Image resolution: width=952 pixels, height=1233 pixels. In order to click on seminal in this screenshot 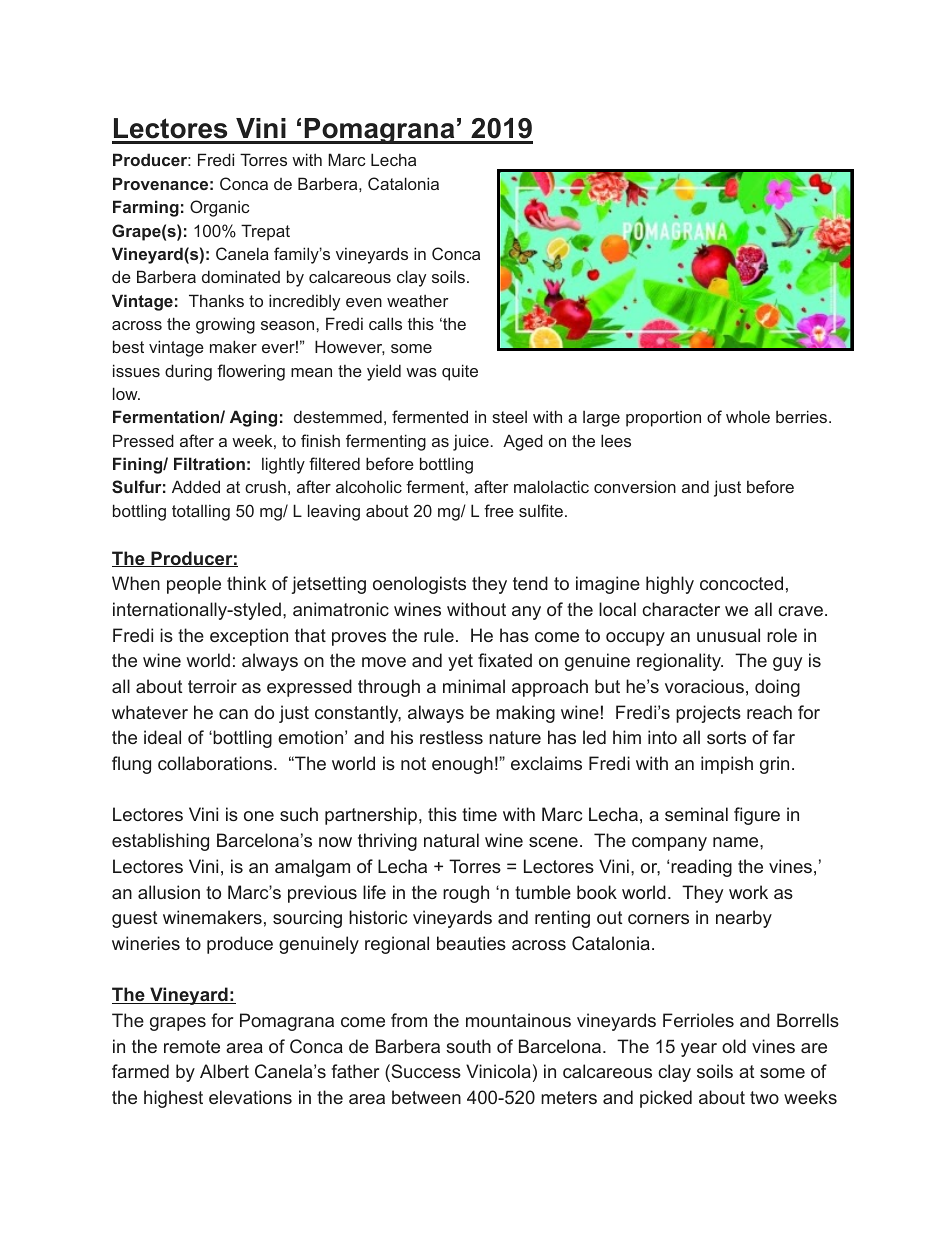, I will do `click(696, 814)`.
